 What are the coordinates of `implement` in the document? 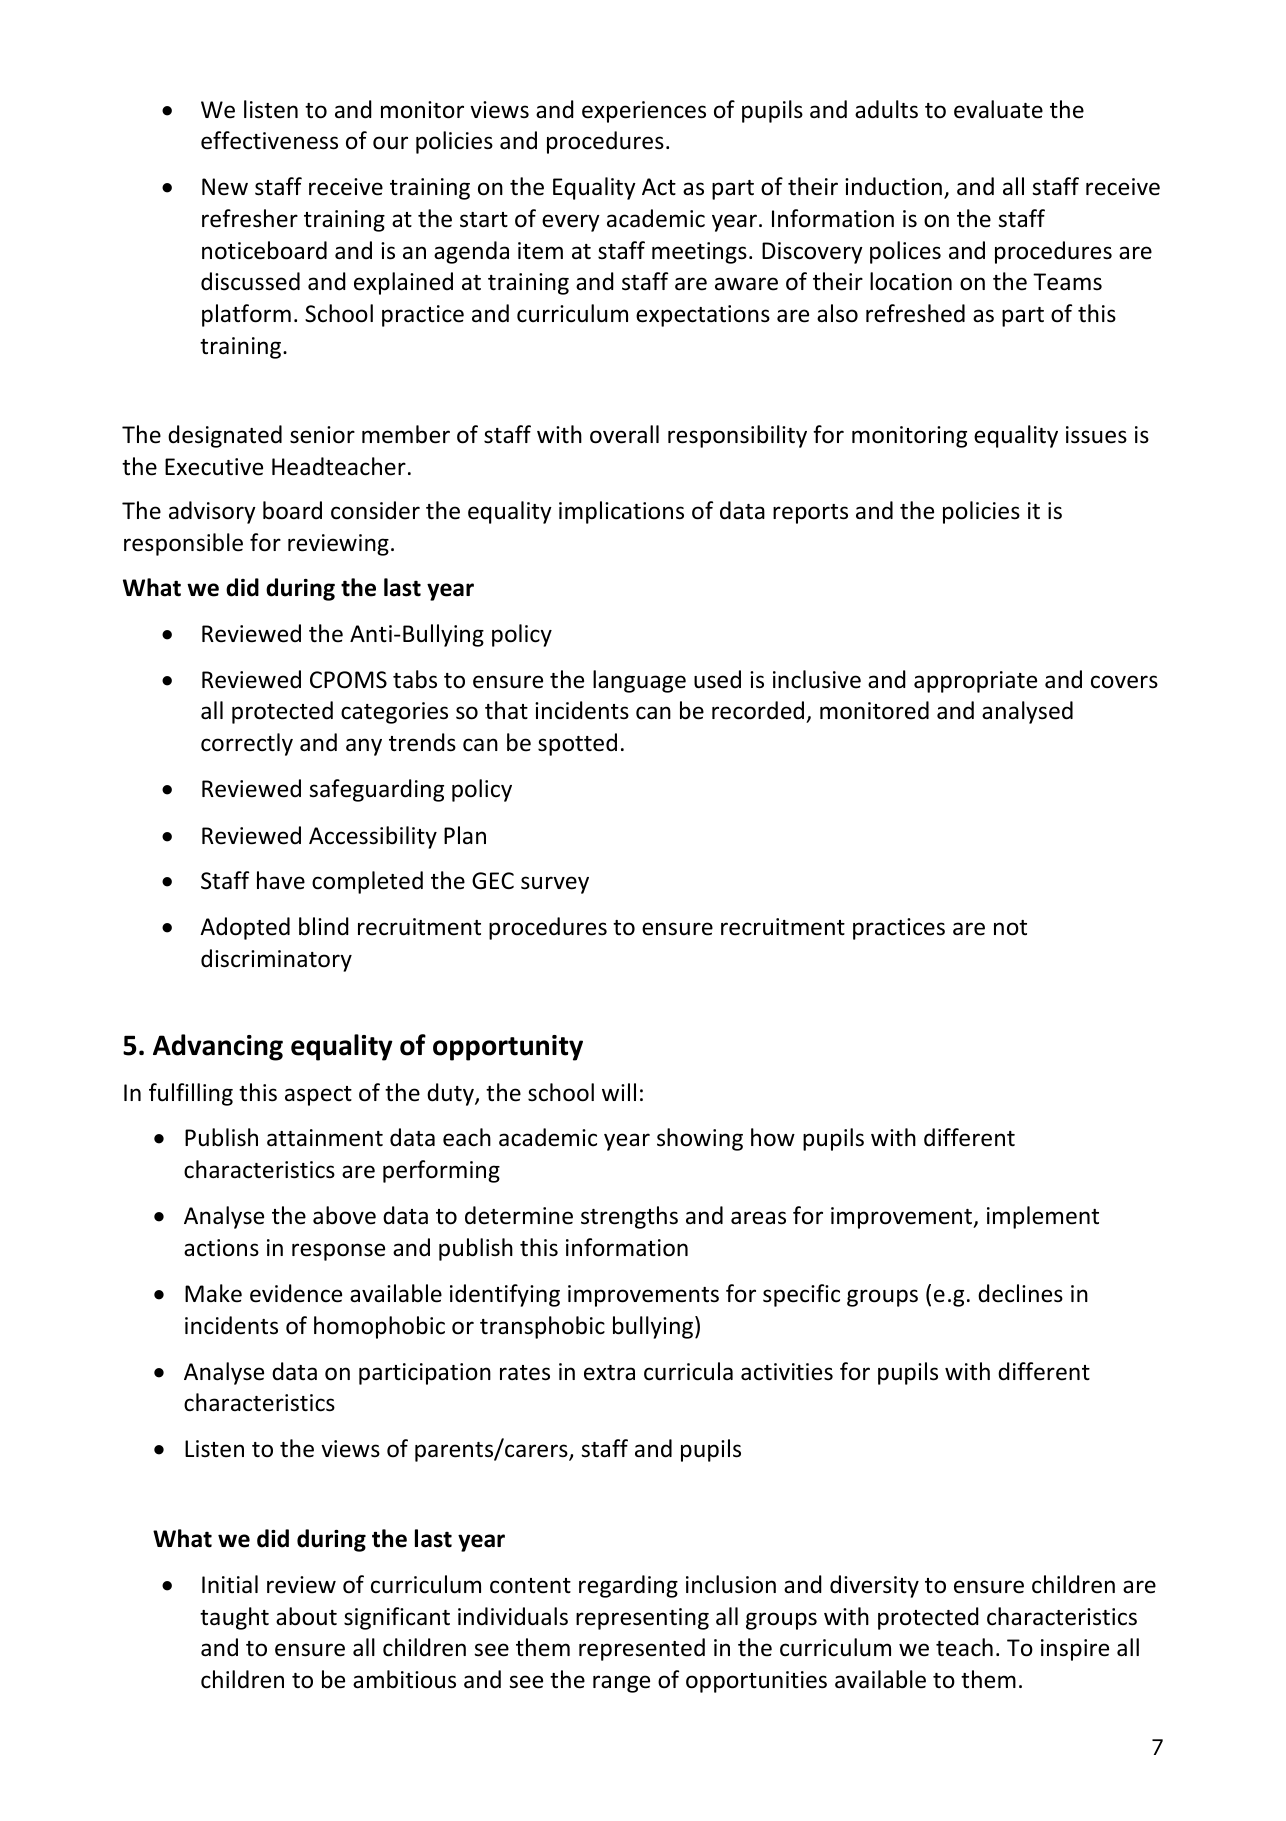 It's located at (1043, 1217).
